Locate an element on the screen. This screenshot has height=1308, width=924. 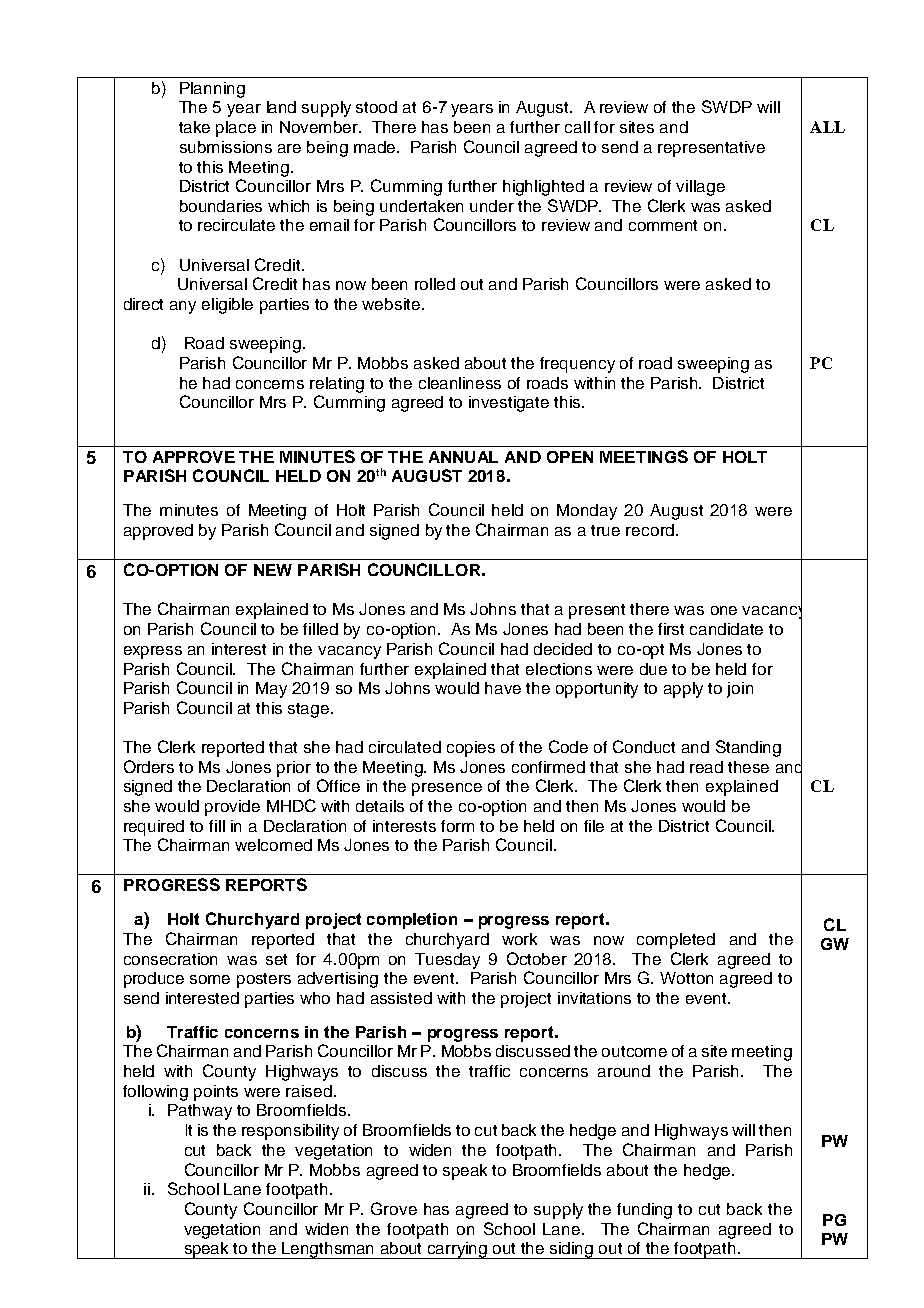
made is located at coordinates (376, 147).
